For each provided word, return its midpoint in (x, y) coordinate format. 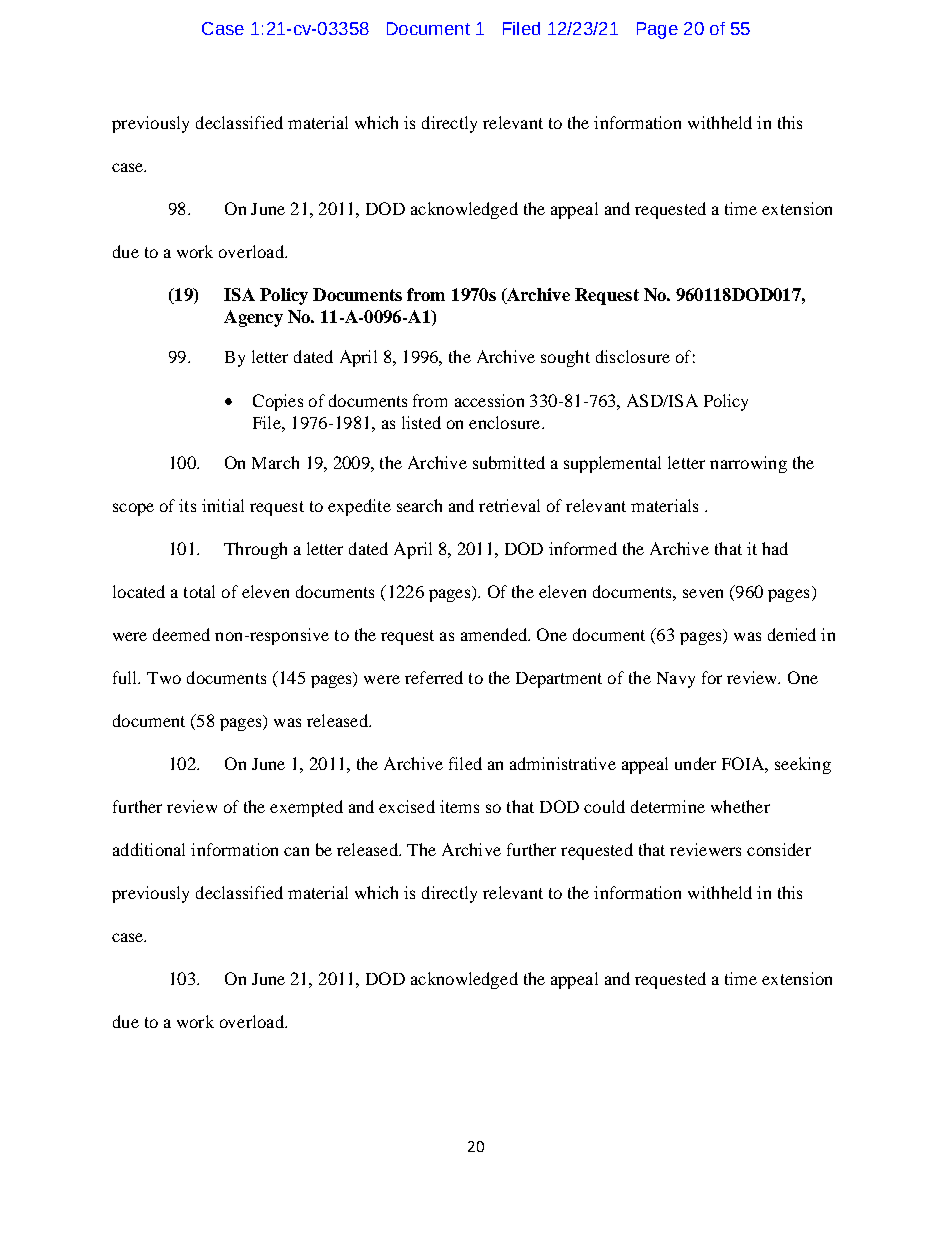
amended (495, 634)
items (459, 806)
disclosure (633, 356)
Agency (253, 318)
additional (149, 849)
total (199, 591)
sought (565, 358)
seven (703, 593)
